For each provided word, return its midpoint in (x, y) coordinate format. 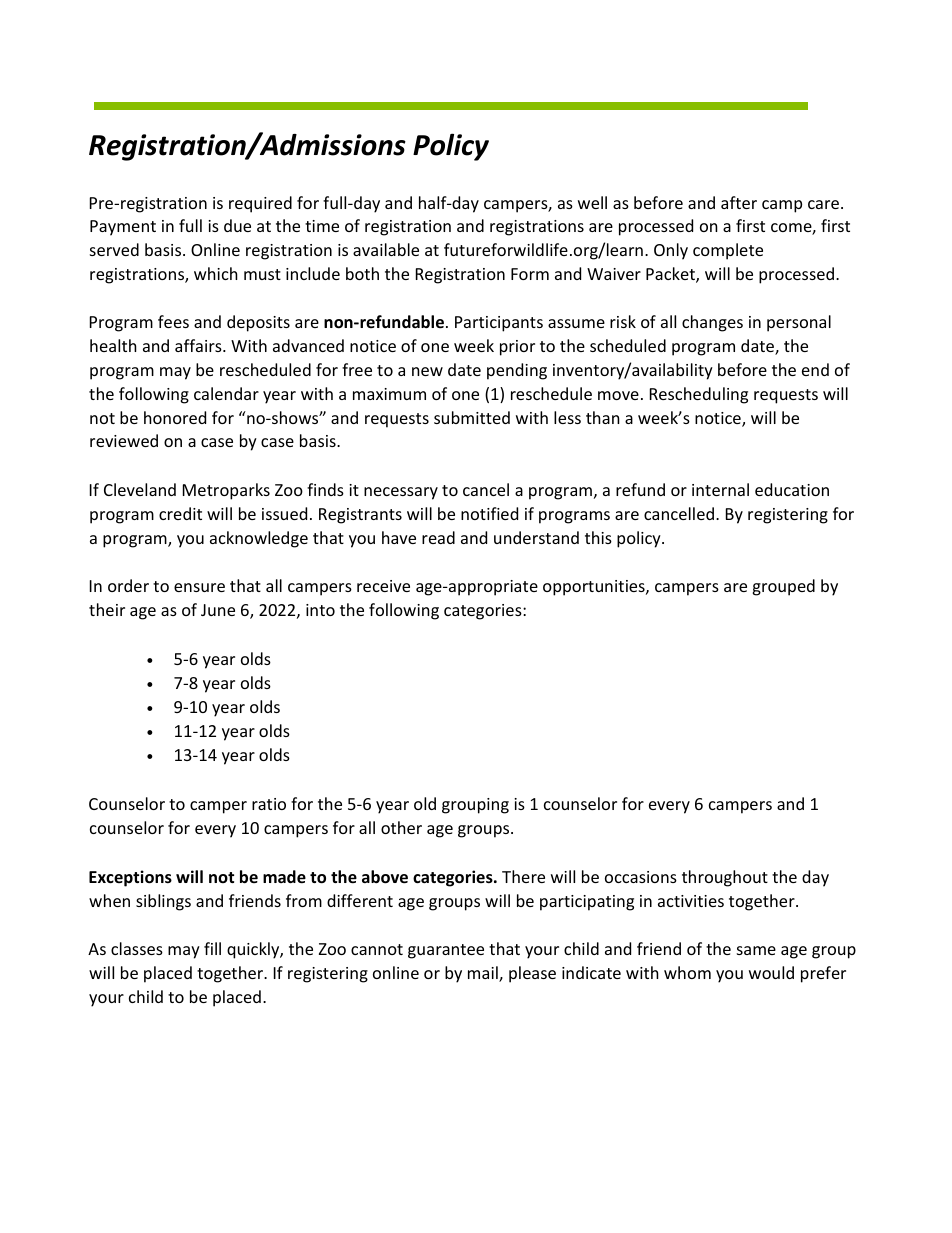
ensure (199, 587)
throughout (725, 878)
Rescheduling (699, 395)
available (386, 249)
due (237, 225)
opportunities (595, 588)
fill (212, 948)
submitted (472, 417)
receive (383, 586)
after (739, 202)
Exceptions (130, 878)
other (401, 827)
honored (175, 417)
